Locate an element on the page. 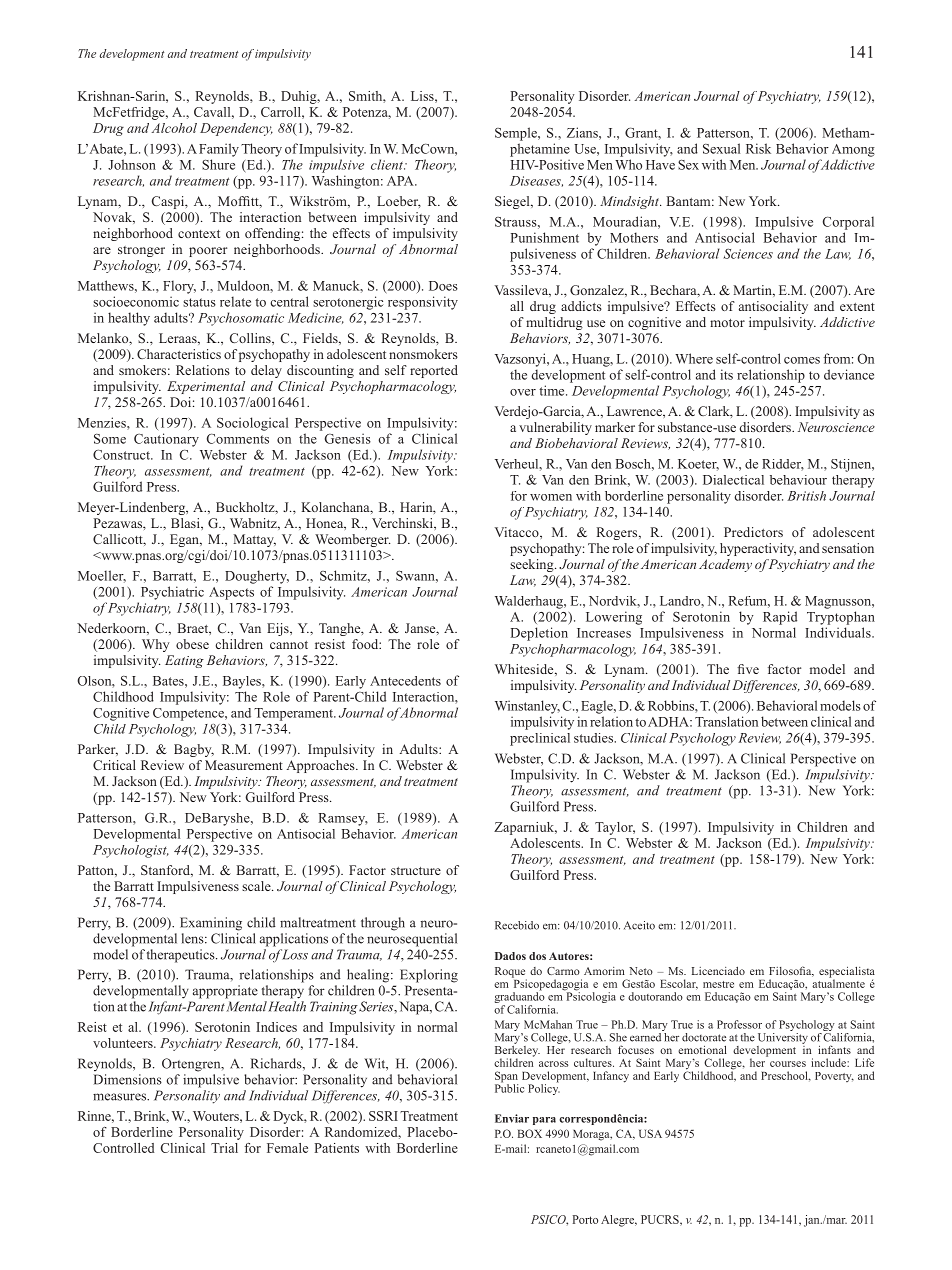 The height and width of the page is (1270, 952). Comments is located at coordinates (238, 439).
